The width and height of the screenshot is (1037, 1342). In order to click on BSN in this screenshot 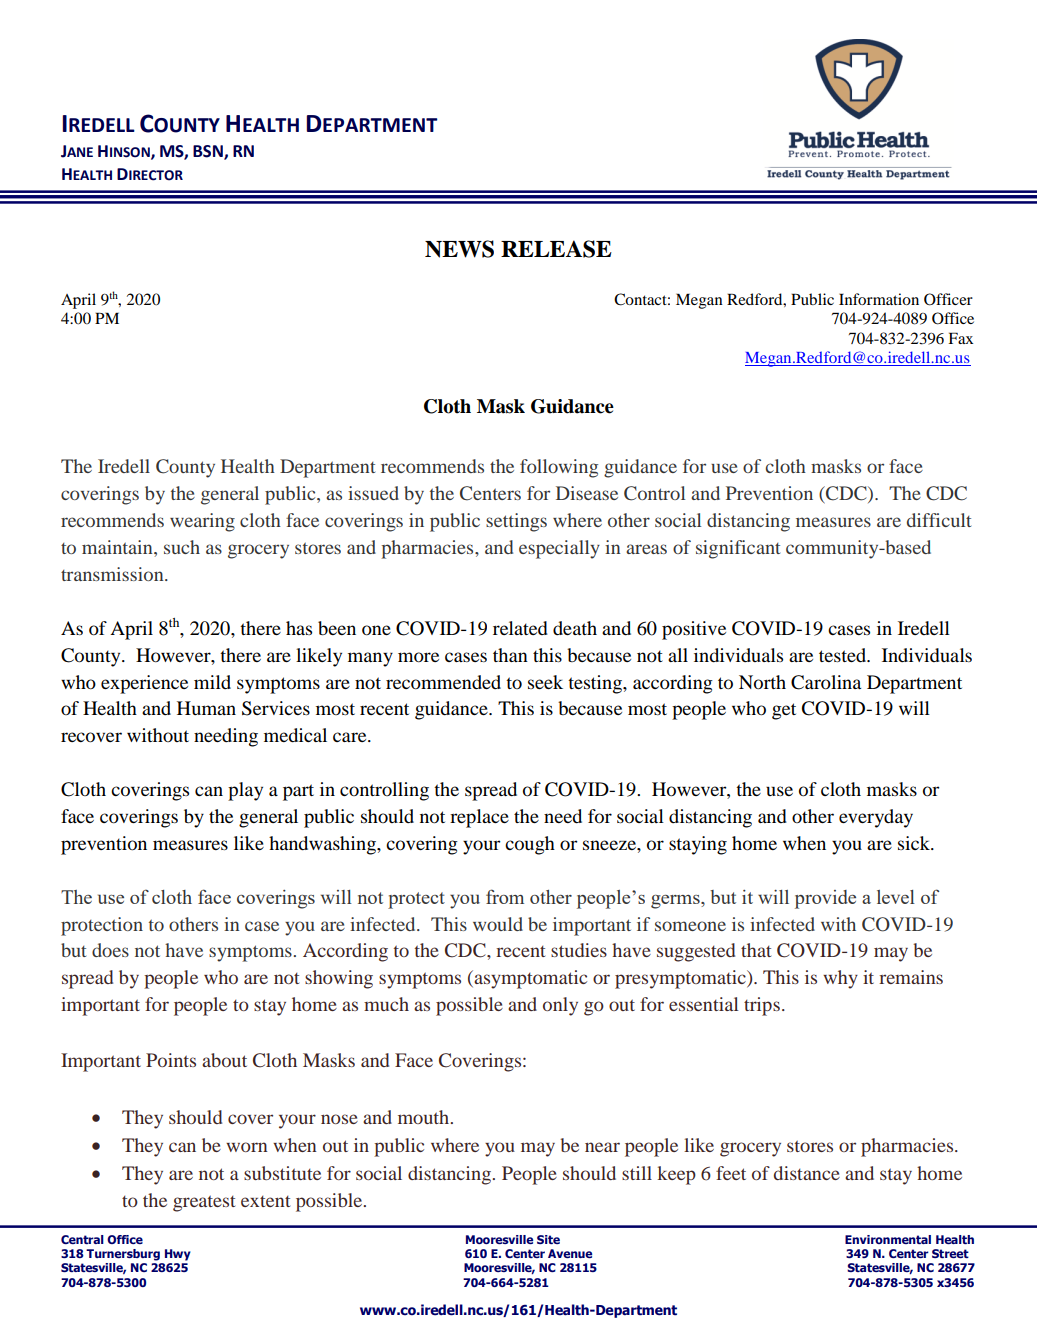, I will do `click(209, 152)`.
